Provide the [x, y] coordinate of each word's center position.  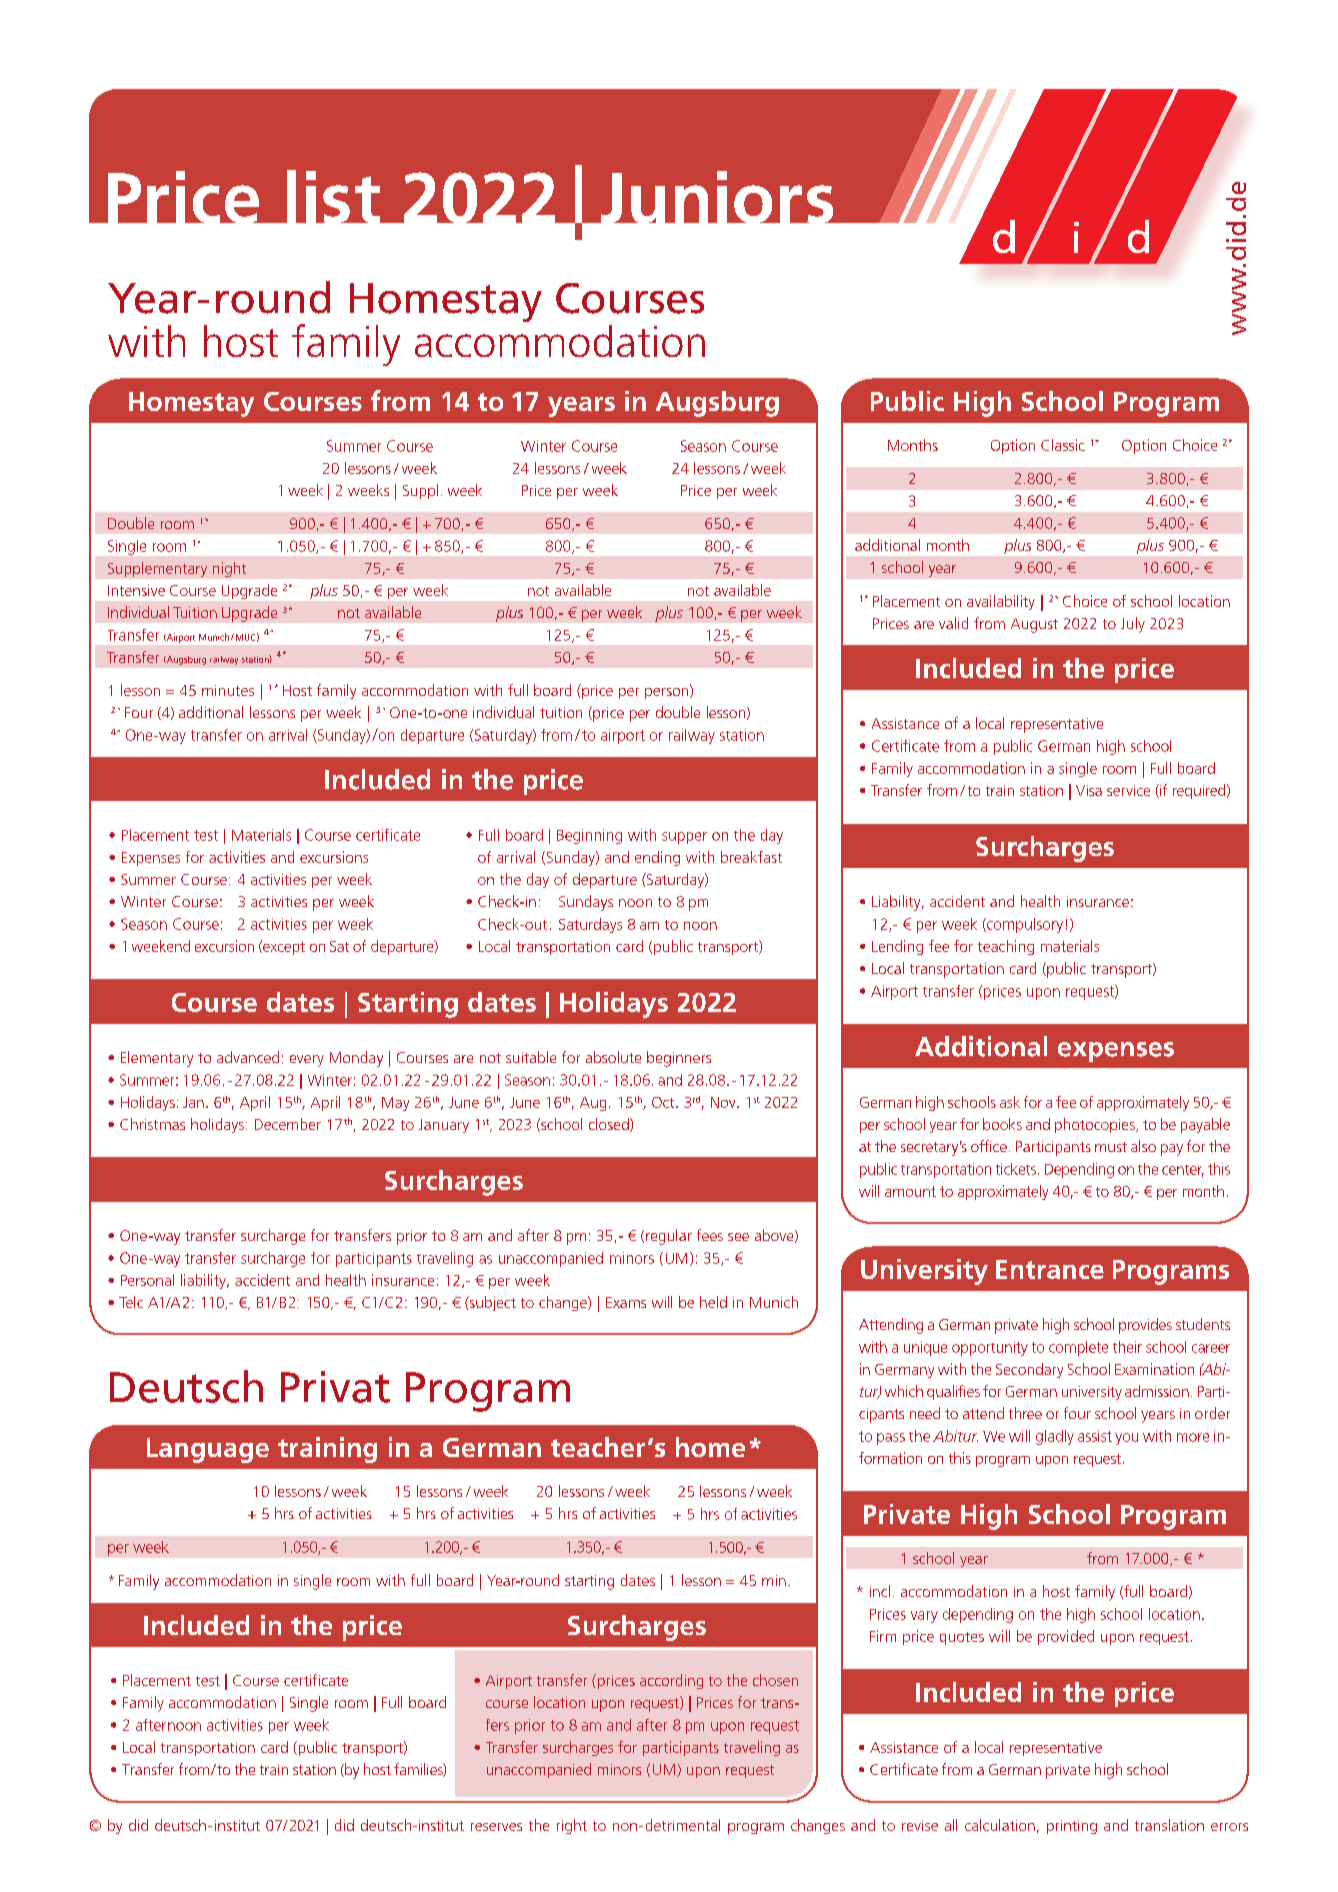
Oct [664, 1102]
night [229, 569]
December [288, 1124]
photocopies [1096, 1125]
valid [953, 623]
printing [1072, 1827]
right [572, 1826]
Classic [1063, 445]
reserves [496, 1827]
